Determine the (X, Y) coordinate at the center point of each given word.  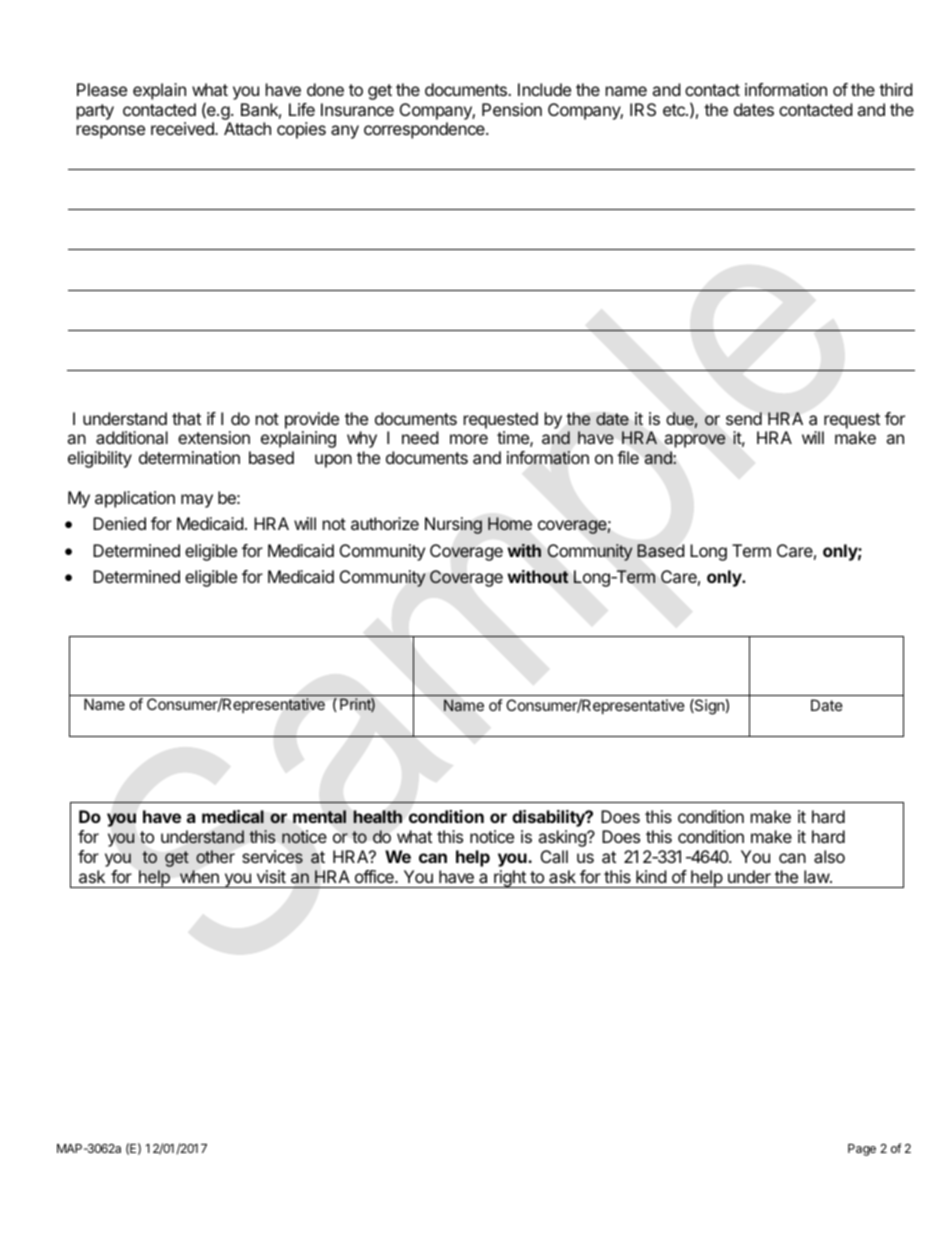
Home (510, 523)
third (895, 89)
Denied (119, 523)
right (510, 879)
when (199, 876)
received (183, 128)
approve (695, 441)
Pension (512, 109)
